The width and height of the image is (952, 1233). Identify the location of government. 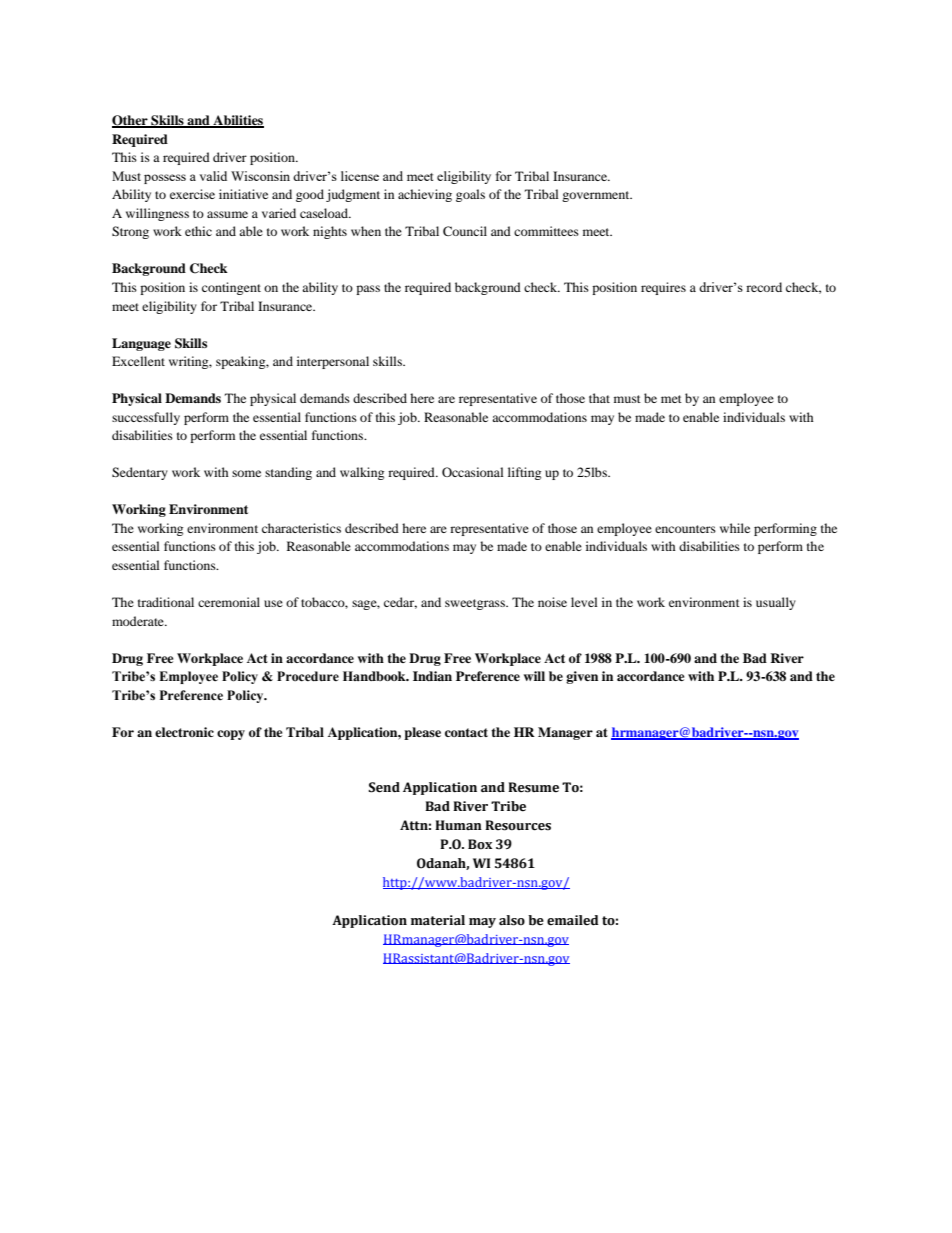
(597, 196).
